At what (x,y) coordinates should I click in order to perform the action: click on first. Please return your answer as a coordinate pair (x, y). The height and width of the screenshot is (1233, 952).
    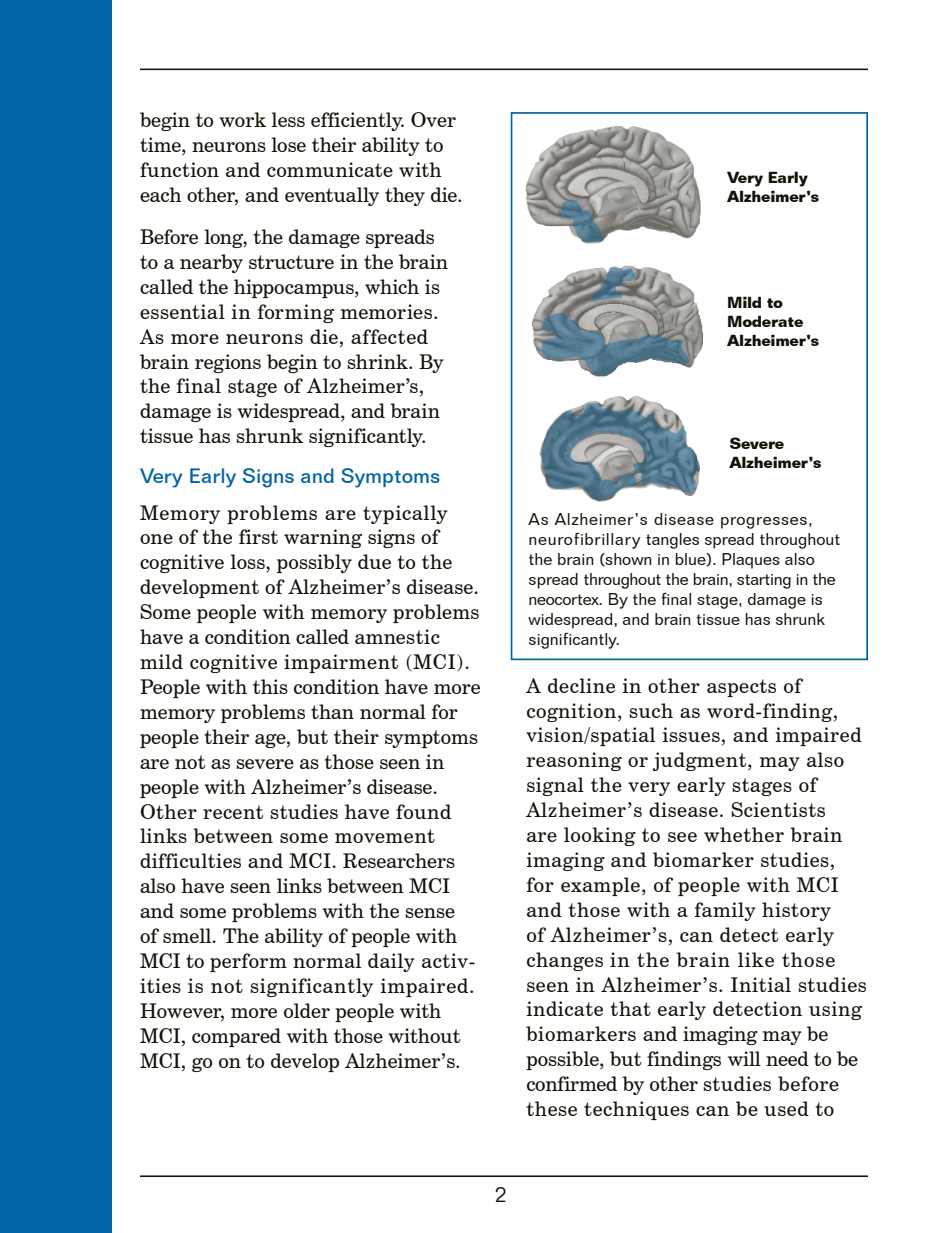
    Looking at the image, I should click on (258, 536).
